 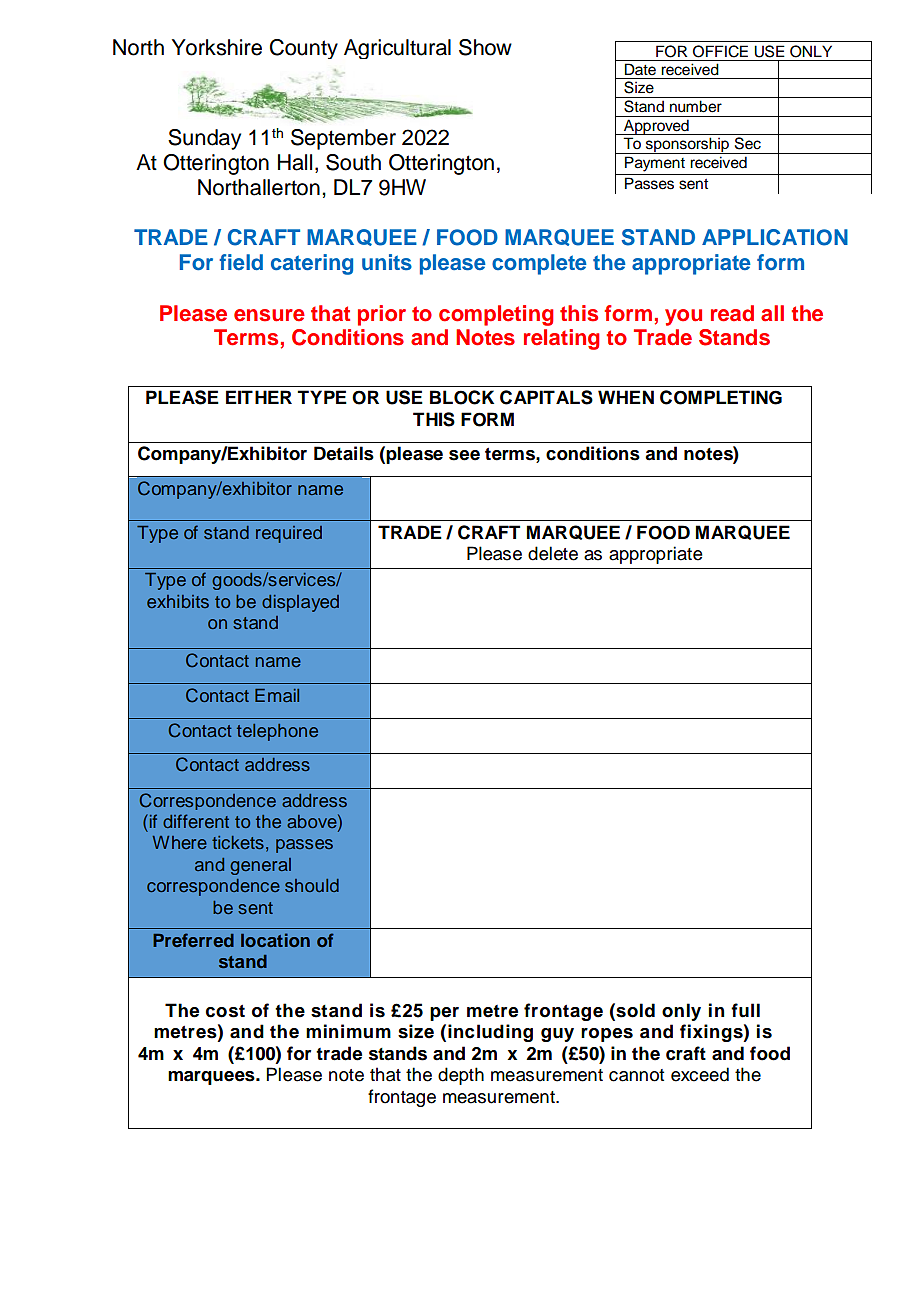 What do you see at coordinates (561, 339) in the screenshot?
I see `relating` at bounding box center [561, 339].
